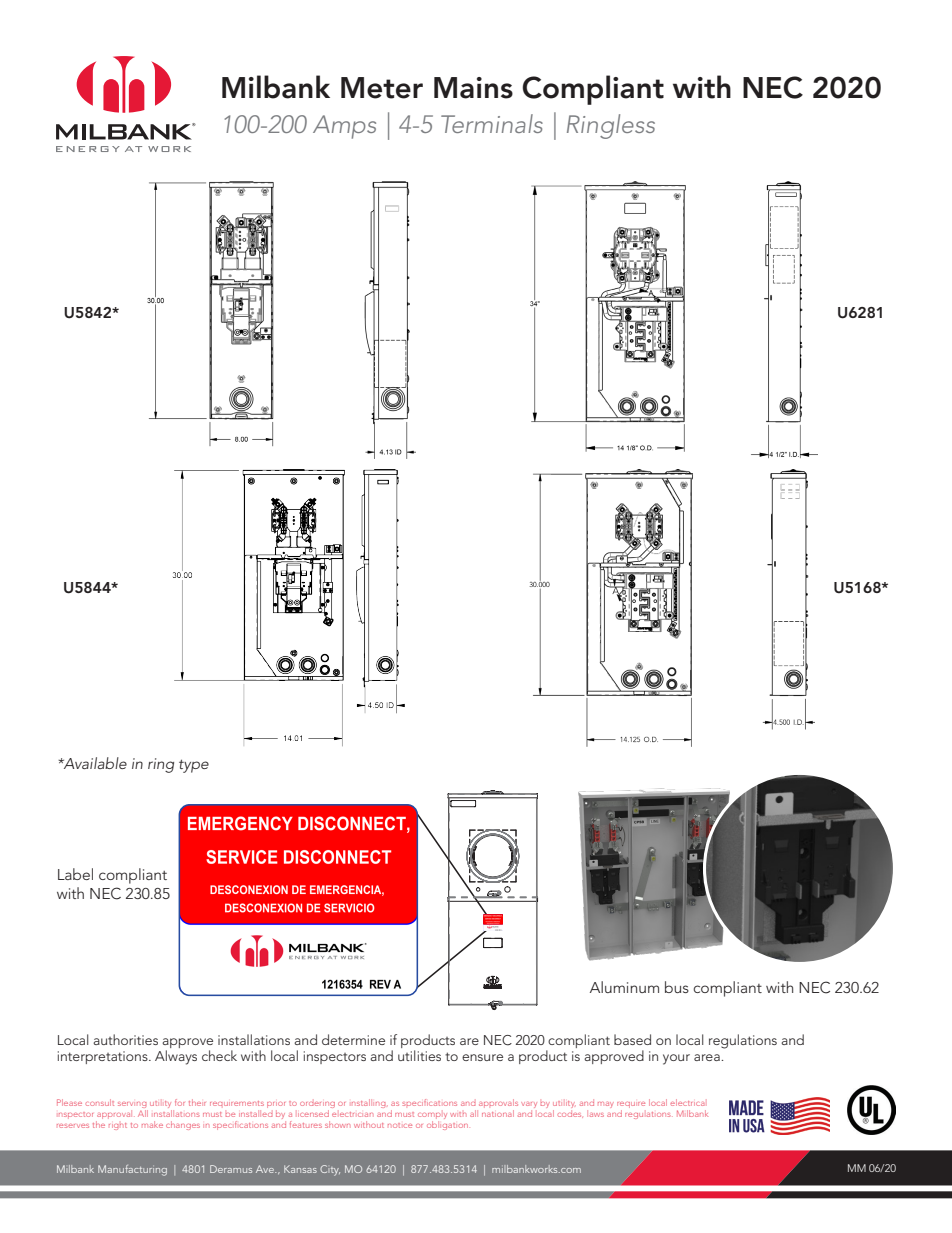 This image has height=1233, width=952. Describe the element at coordinates (344, 127) in the image. I see `Amps` at that location.
